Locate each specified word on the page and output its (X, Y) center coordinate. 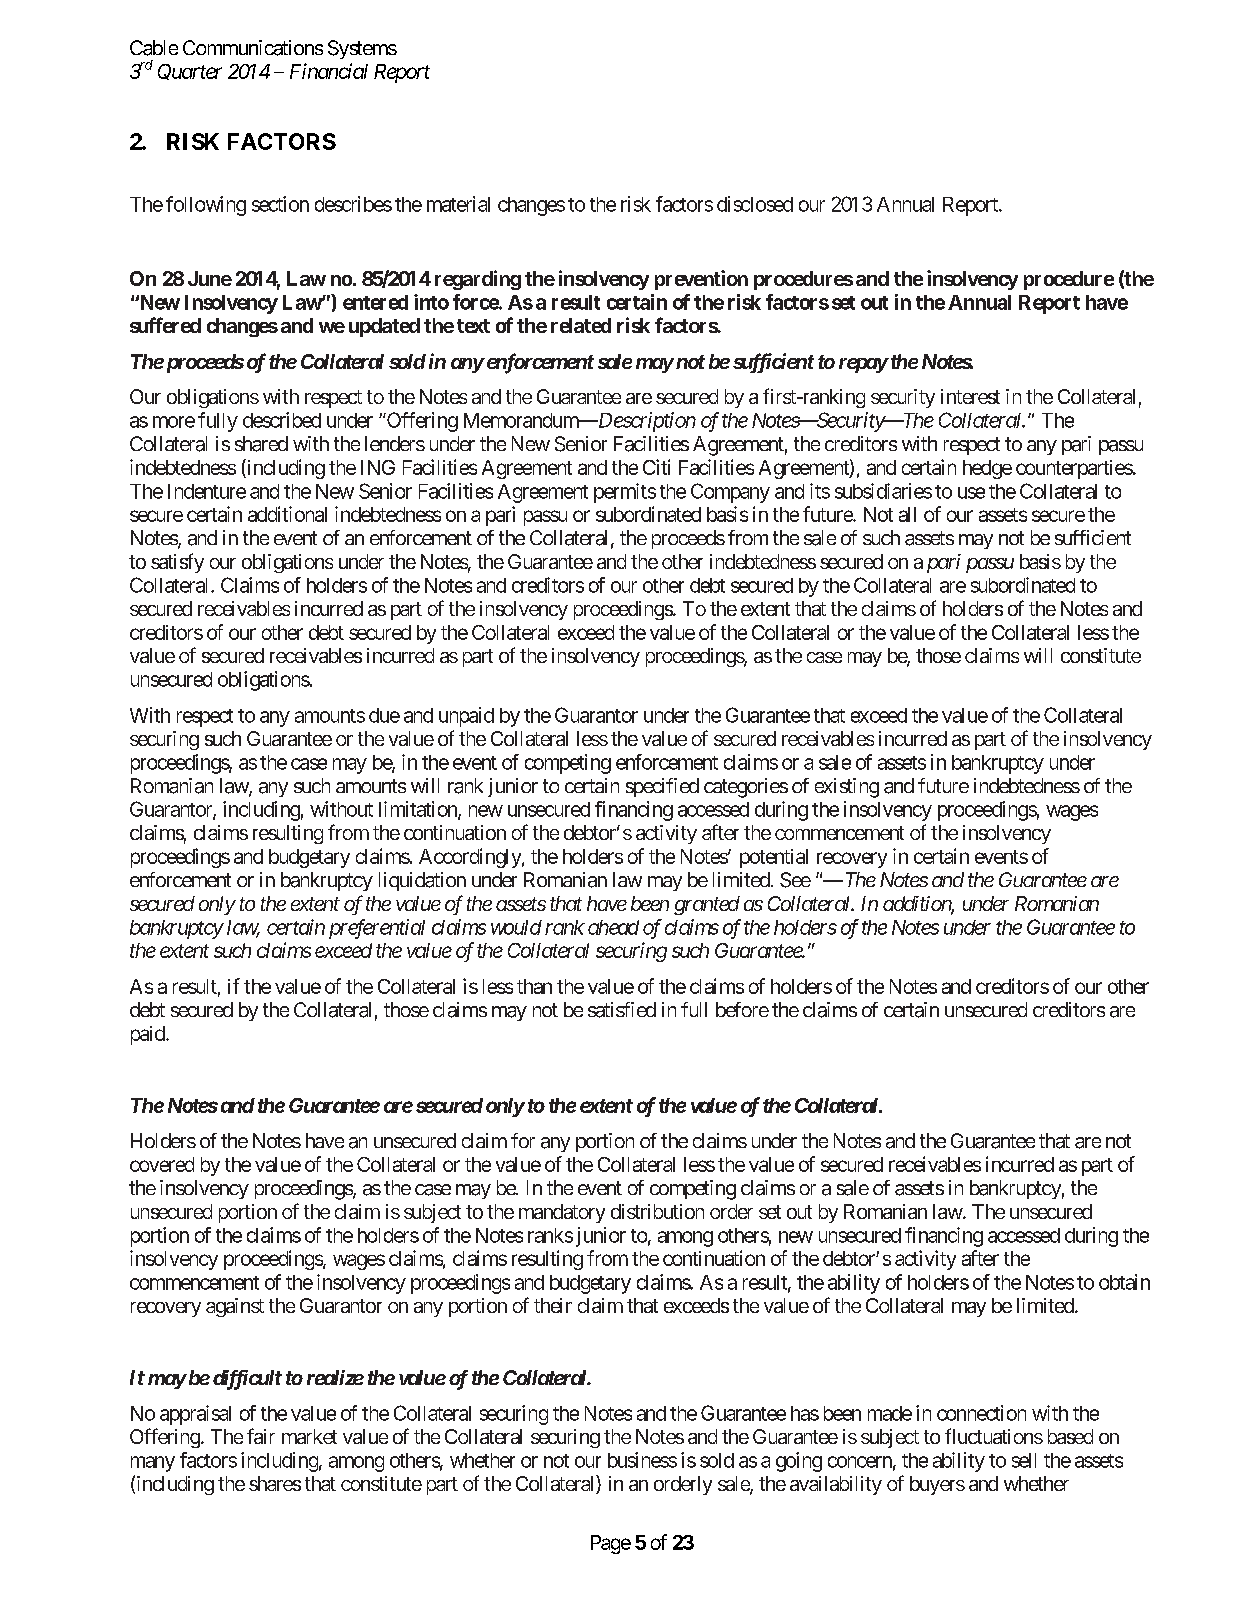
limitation (419, 810)
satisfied (622, 1010)
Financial (329, 71)
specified (662, 787)
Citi (656, 467)
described (282, 420)
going (799, 1462)
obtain (1124, 1282)
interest (970, 396)
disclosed (755, 204)
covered (162, 1164)
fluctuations (994, 1436)
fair (261, 1436)
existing (847, 788)
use (971, 493)
